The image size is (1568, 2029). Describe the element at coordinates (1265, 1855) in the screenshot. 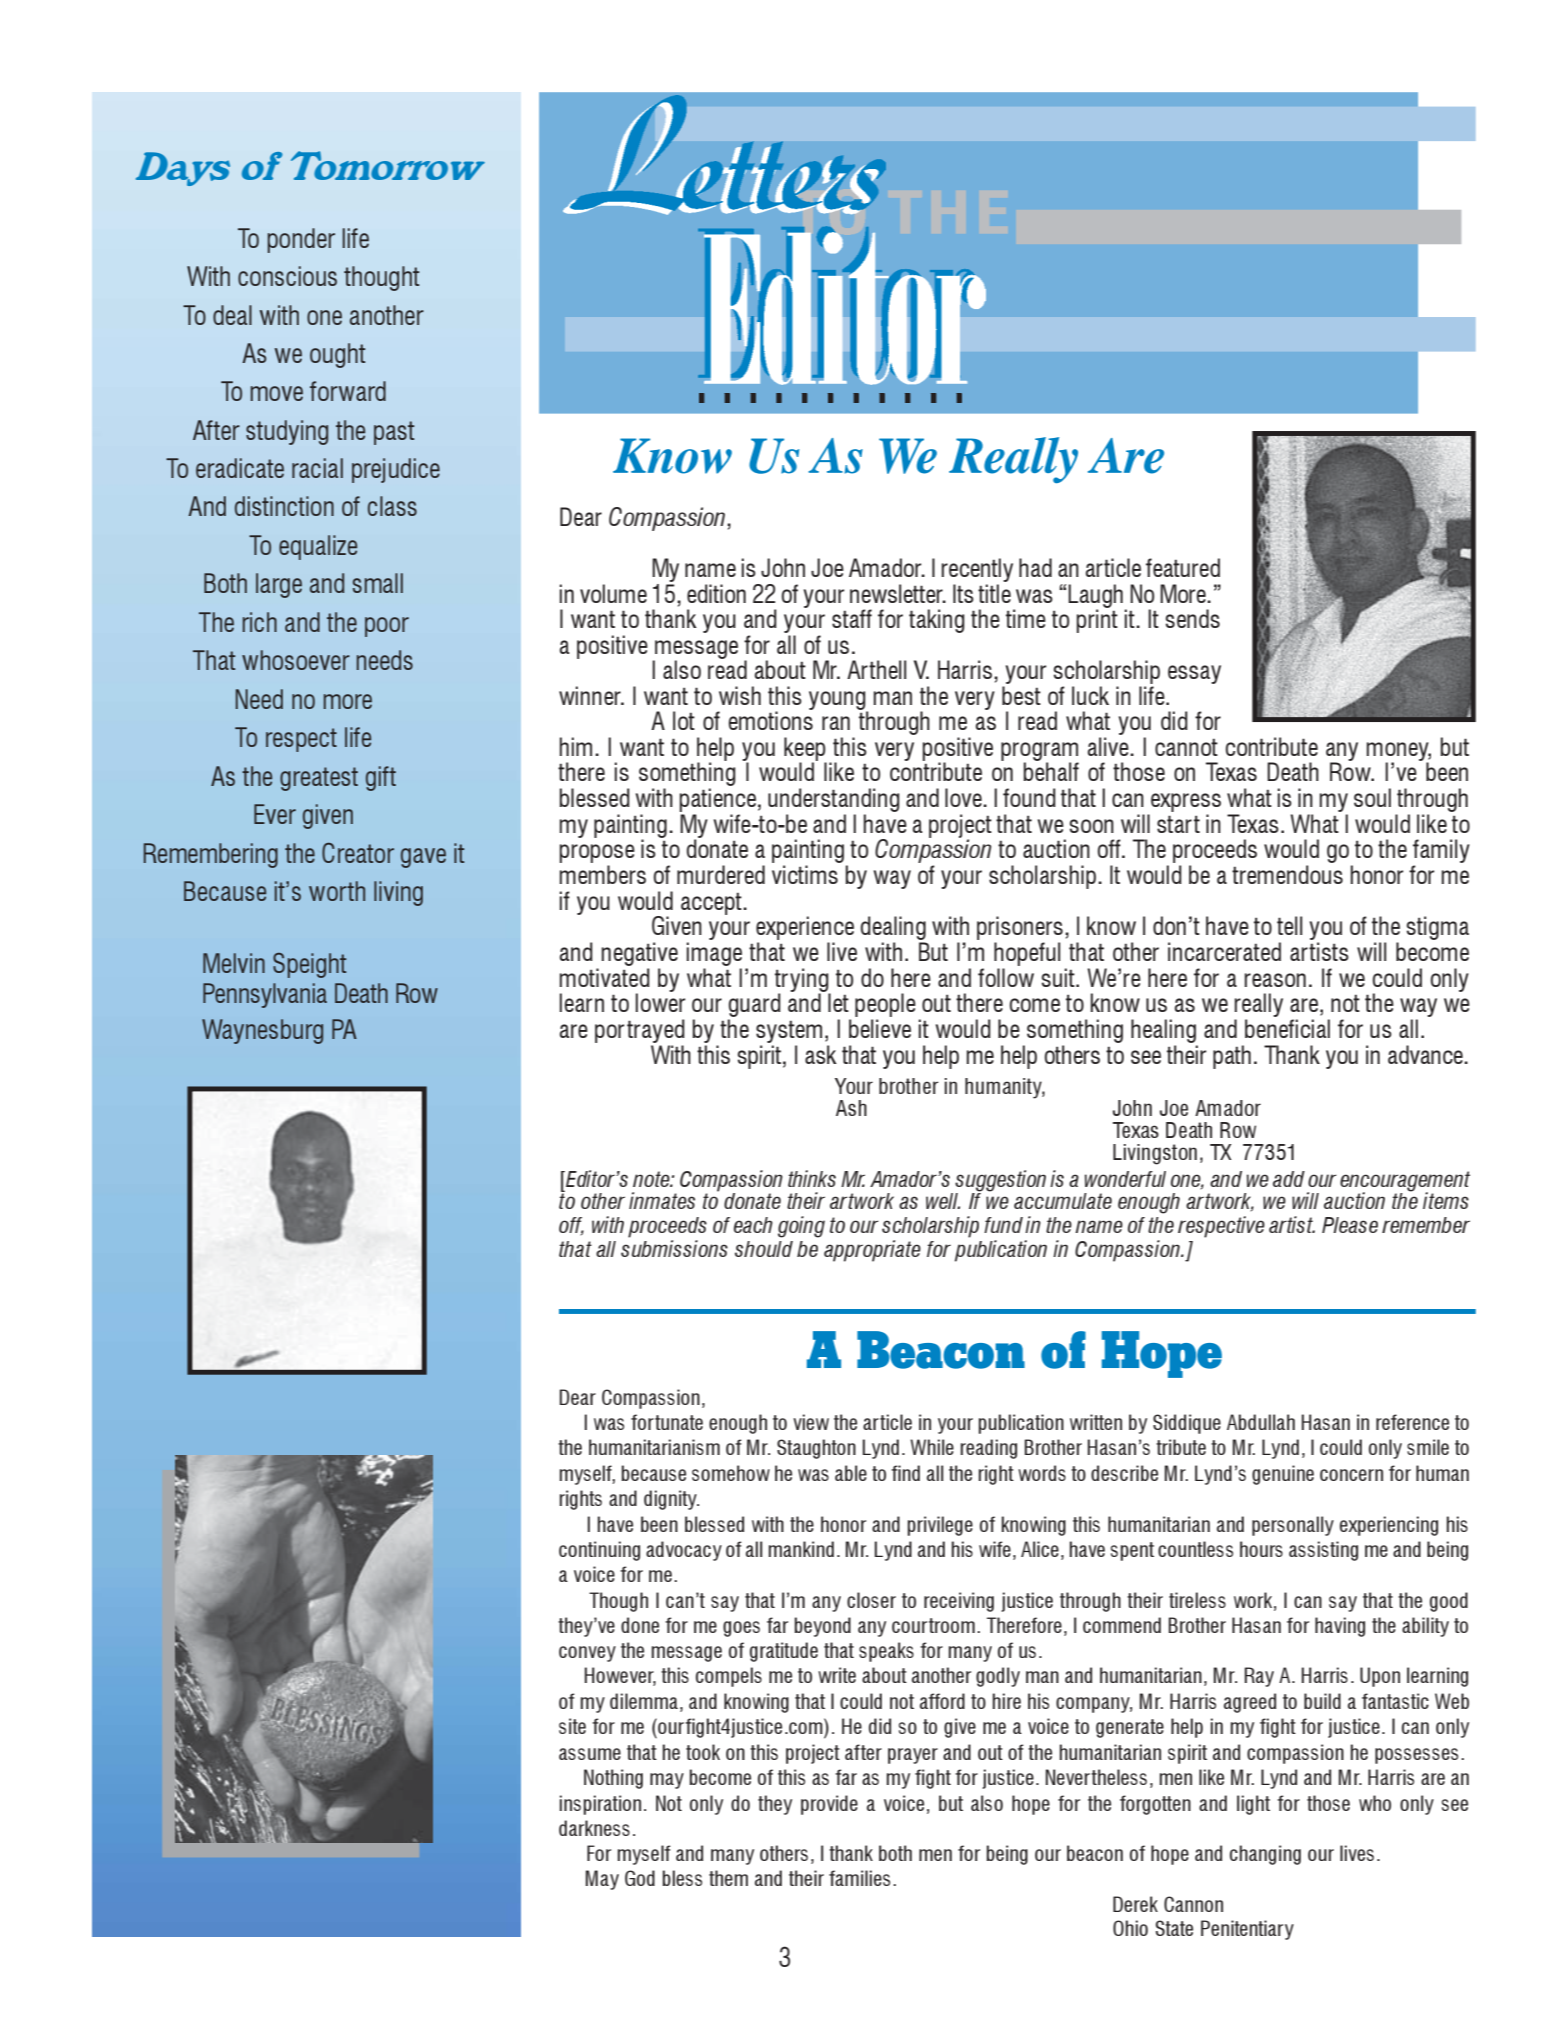

I see `changing` at that location.
